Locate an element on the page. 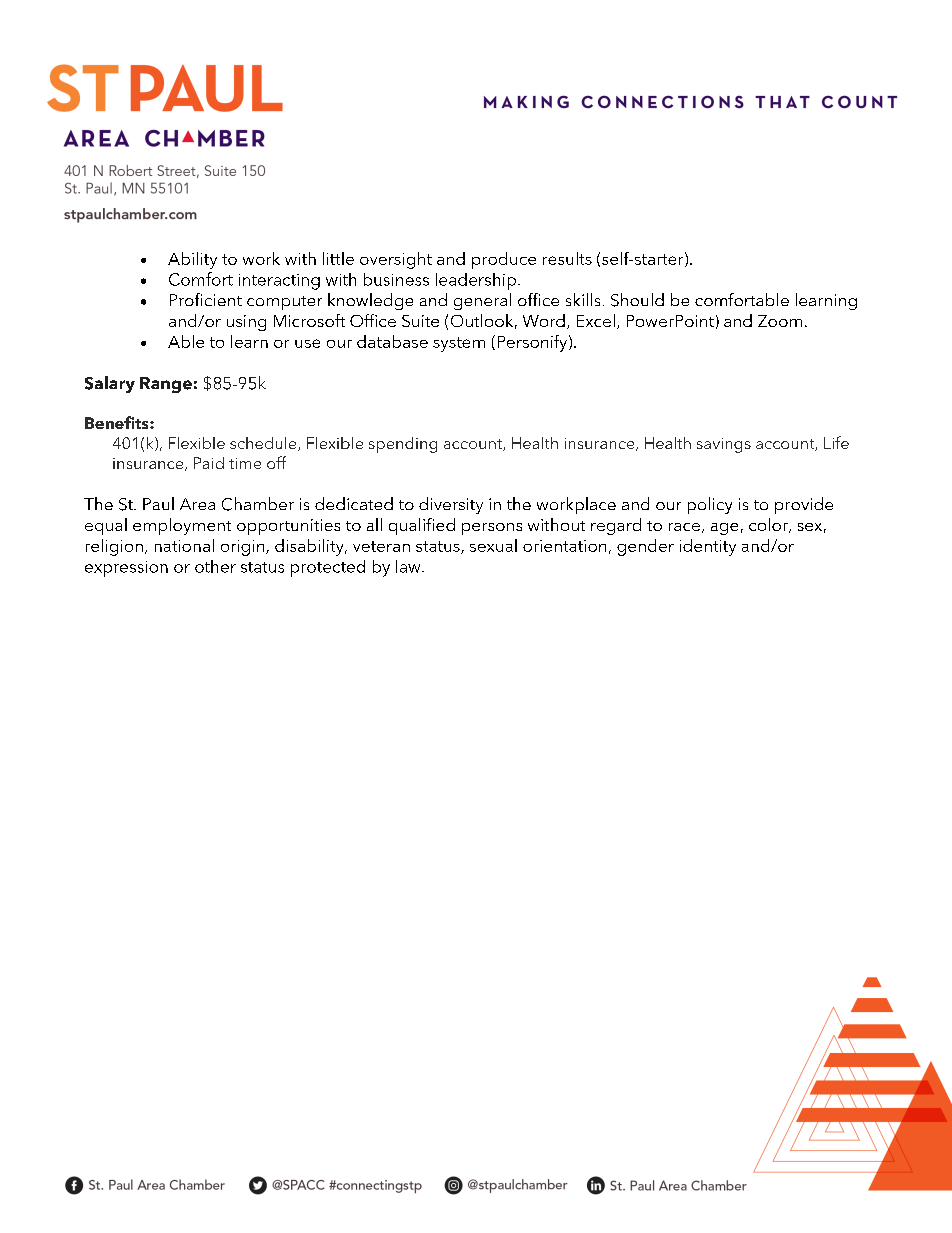 The height and width of the document is (1233, 952). Range is located at coordinates (166, 385).
